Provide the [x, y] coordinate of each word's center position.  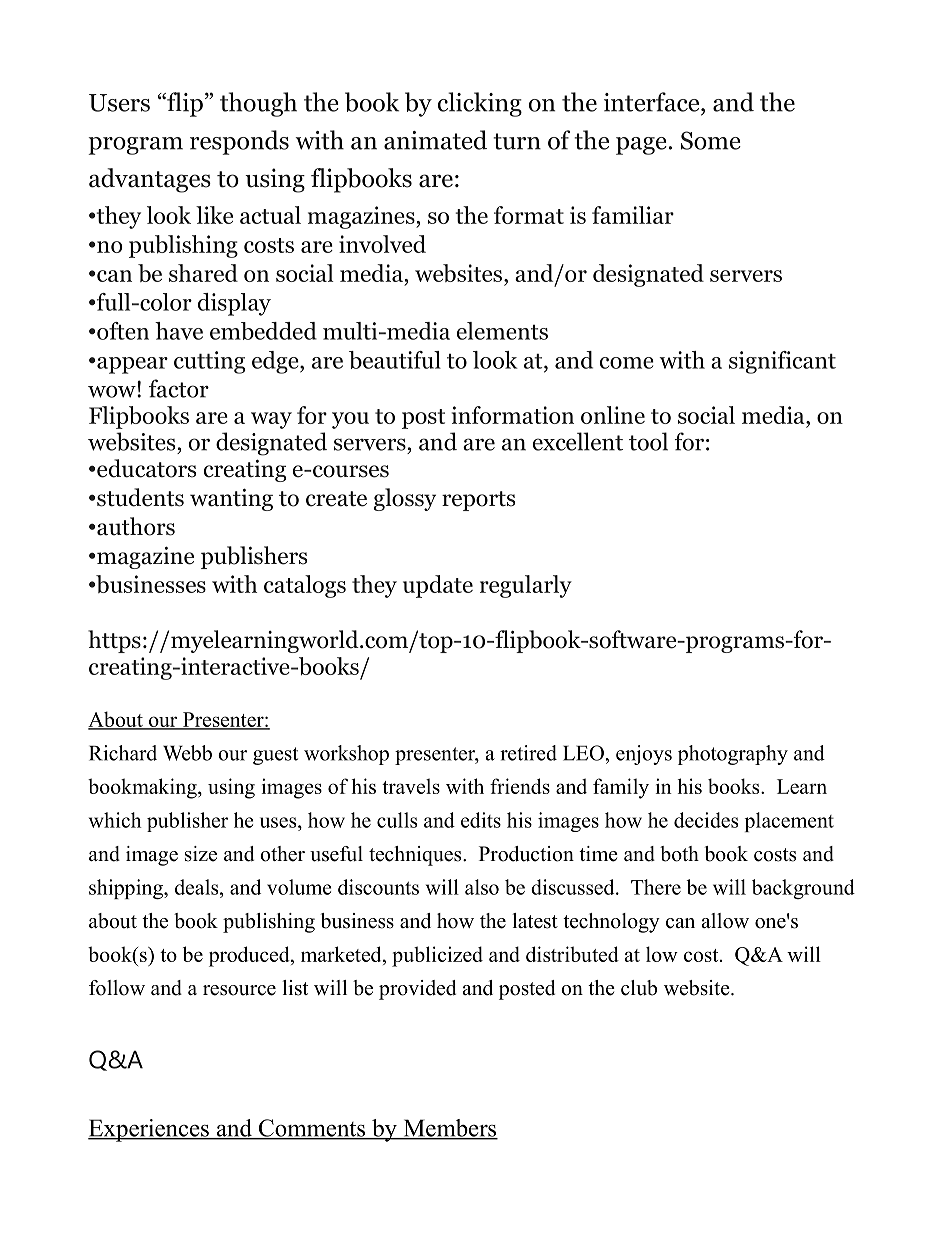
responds [239, 142]
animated [435, 140]
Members [449, 1129]
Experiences [149, 1130]
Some [711, 140]
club [639, 988]
